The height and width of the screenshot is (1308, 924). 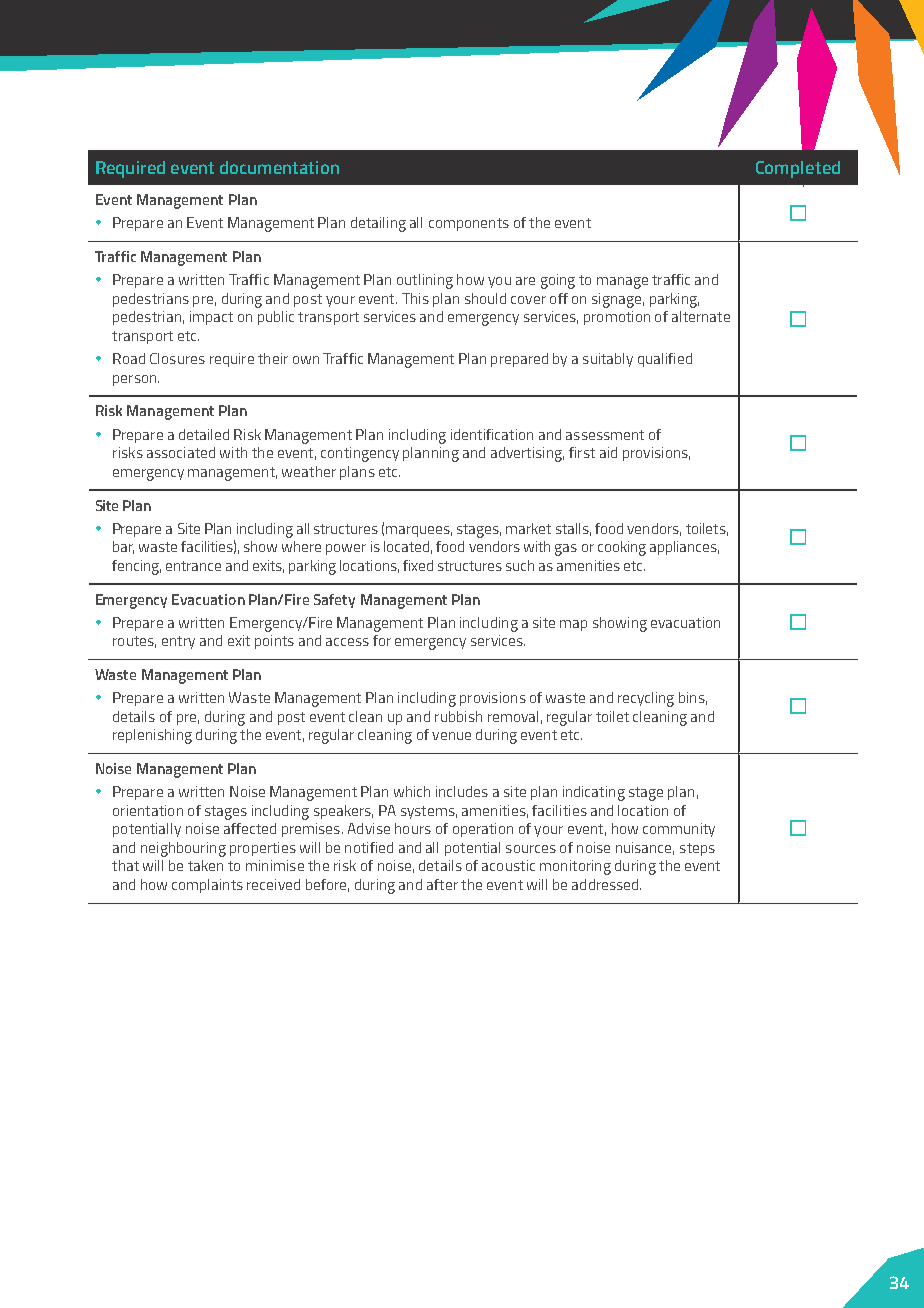 What do you see at coordinates (697, 849) in the screenshot?
I see `steps` at bounding box center [697, 849].
